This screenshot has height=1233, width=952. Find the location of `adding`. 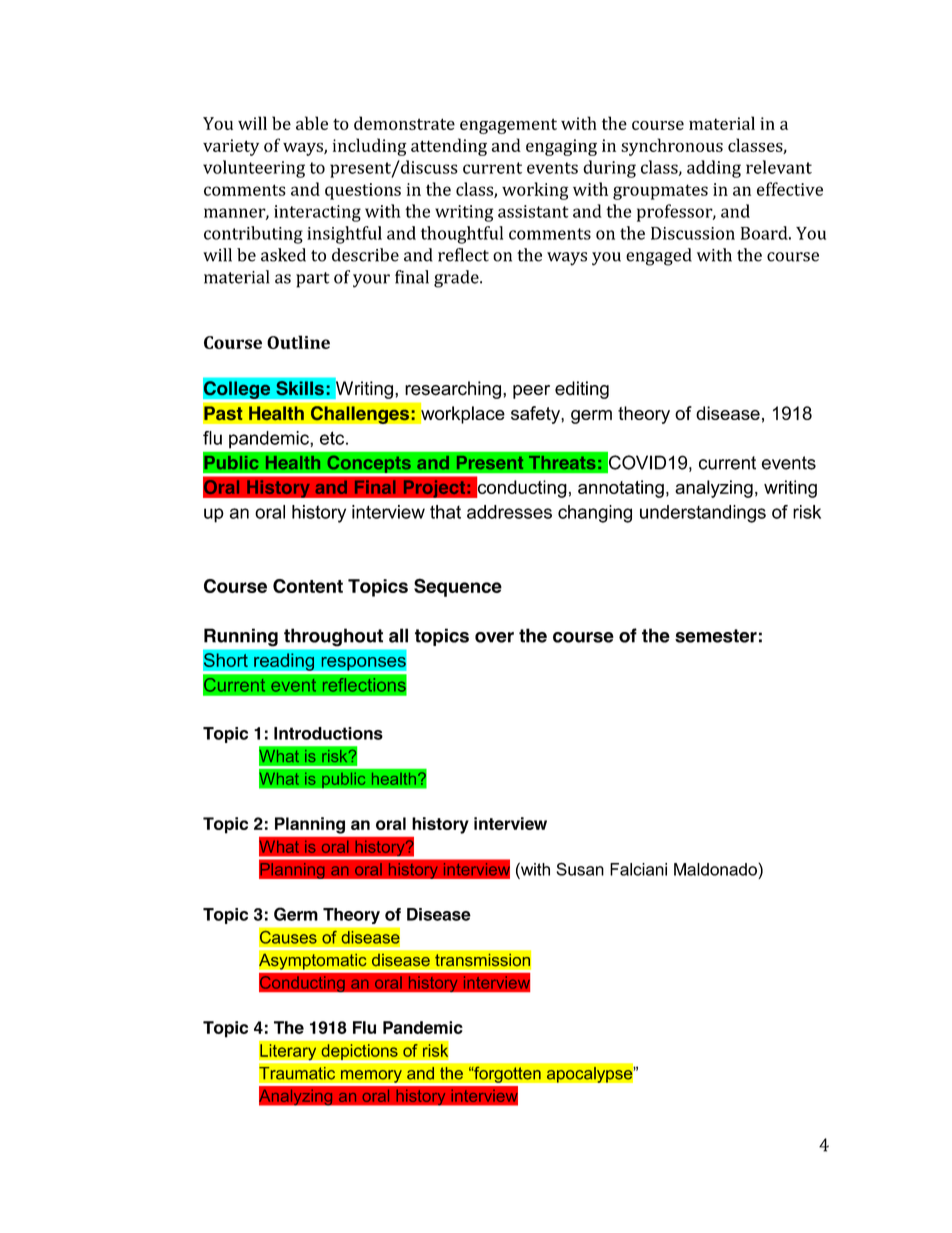

adding is located at coordinates (714, 169).
